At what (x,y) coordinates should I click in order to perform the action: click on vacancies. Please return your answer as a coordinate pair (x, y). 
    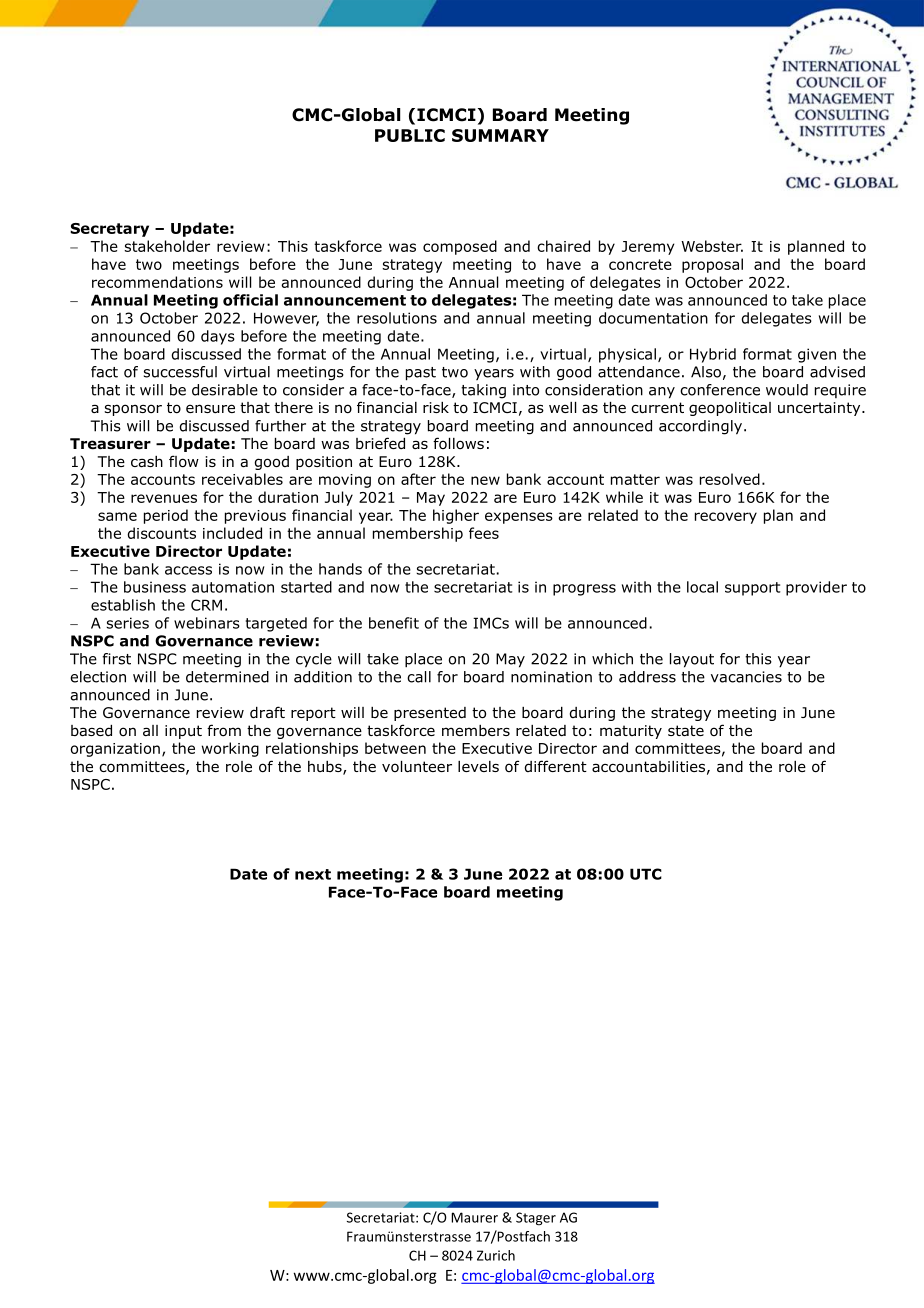
    Looking at the image, I should click on (746, 677).
